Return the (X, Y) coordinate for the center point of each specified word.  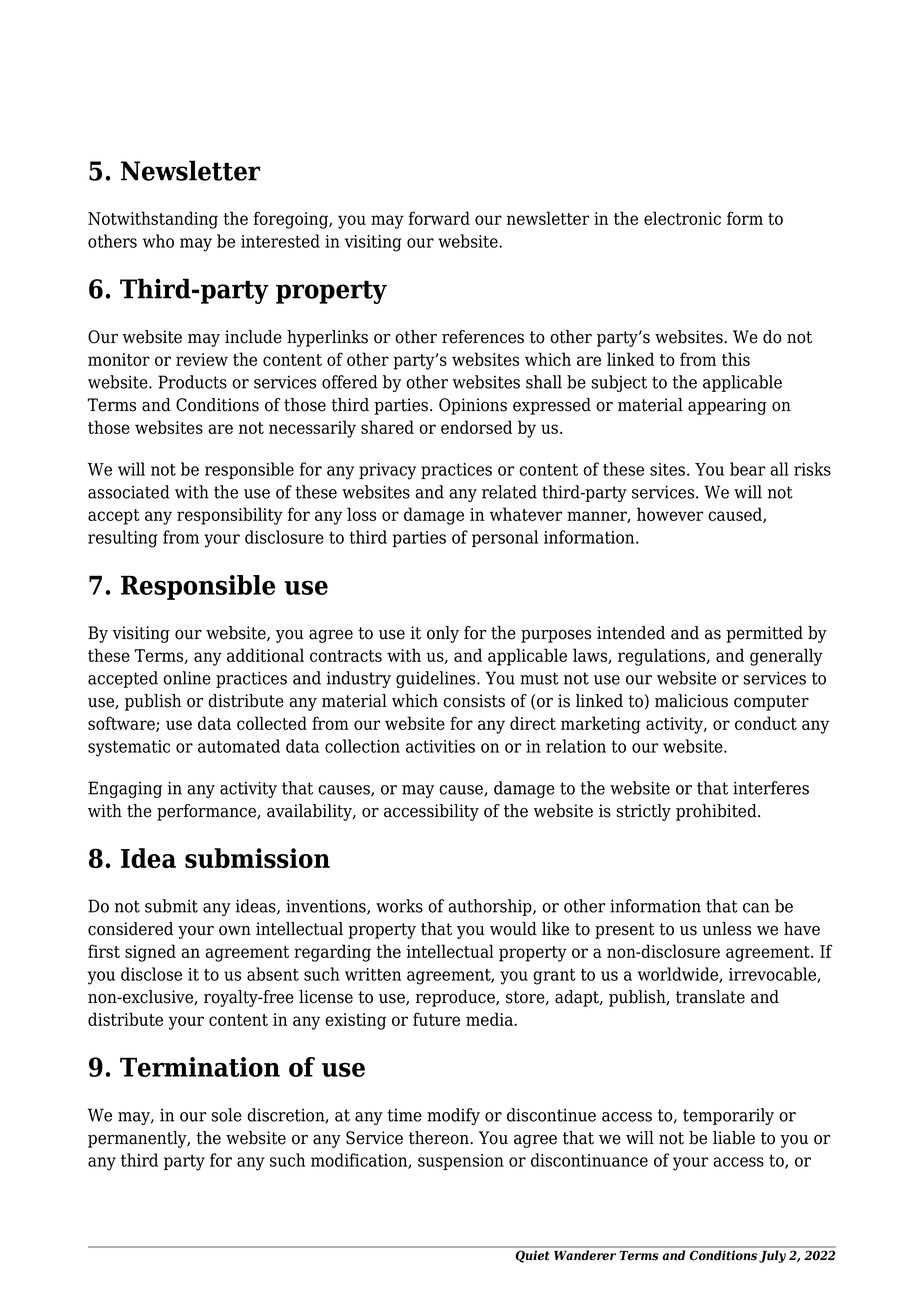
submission (257, 858)
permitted (764, 634)
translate (710, 997)
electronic (682, 218)
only (443, 634)
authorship (491, 907)
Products (192, 382)
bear (747, 469)
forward (439, 218)
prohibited (717, 812)
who (158, 241)
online (187, 678)
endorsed (476, 427)
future (436, 1019)
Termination (200, 1067)
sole (226, 1115)
